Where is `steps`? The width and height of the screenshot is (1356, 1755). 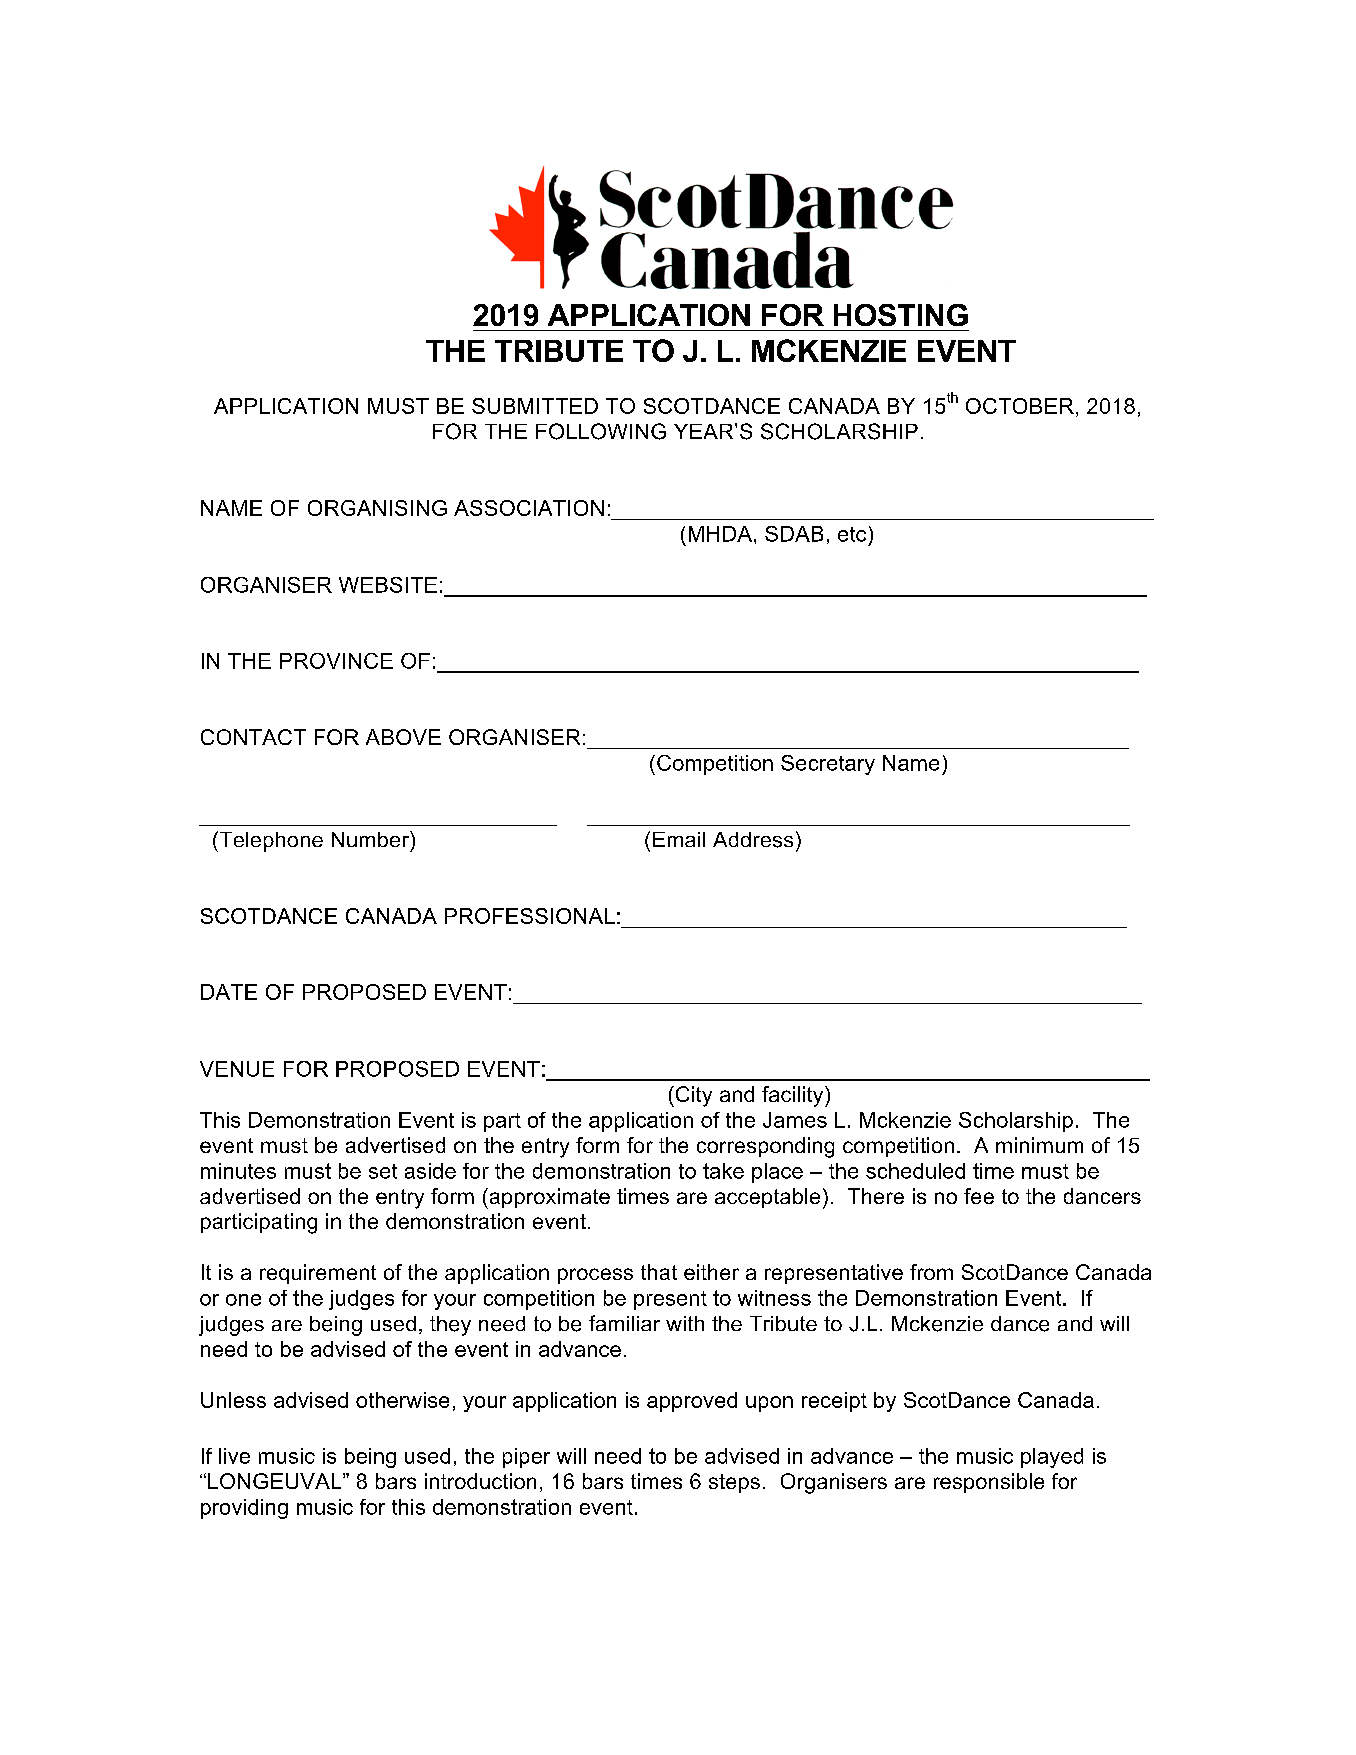 steps is located at coordinates (734, 1483).
